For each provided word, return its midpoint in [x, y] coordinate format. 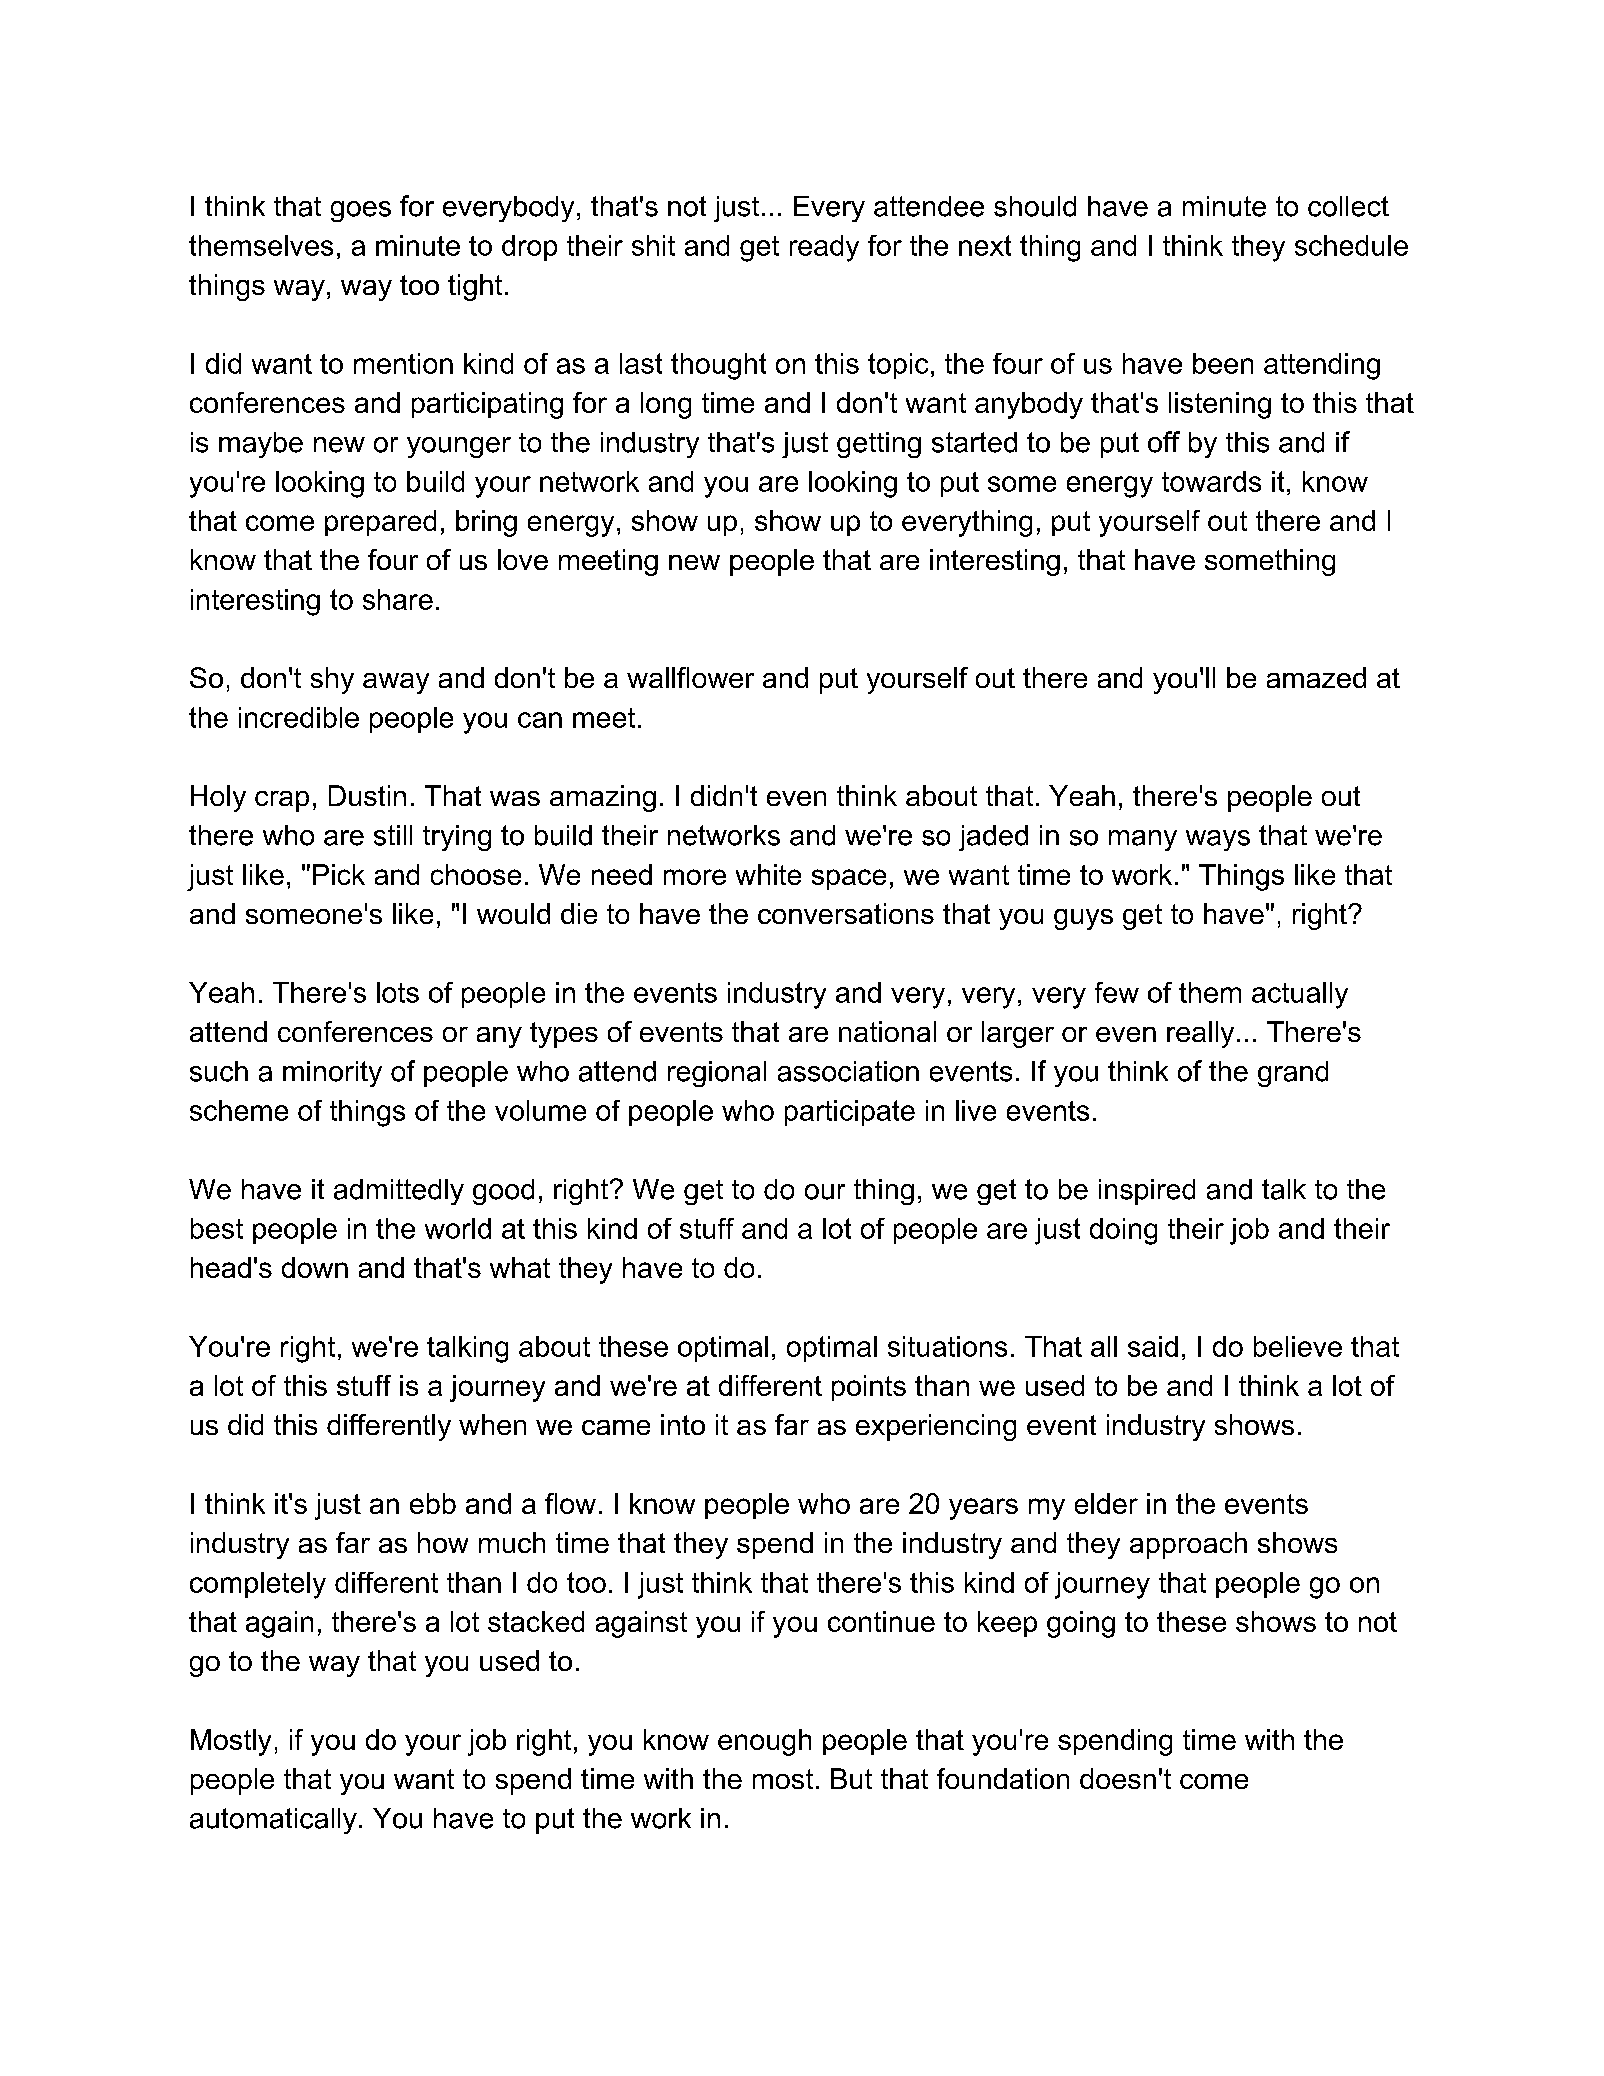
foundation [1003, 1778]
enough [764, 1742]
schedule [1351, 245]
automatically [273, 1821]
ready [824, 248]
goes [361, 211]
